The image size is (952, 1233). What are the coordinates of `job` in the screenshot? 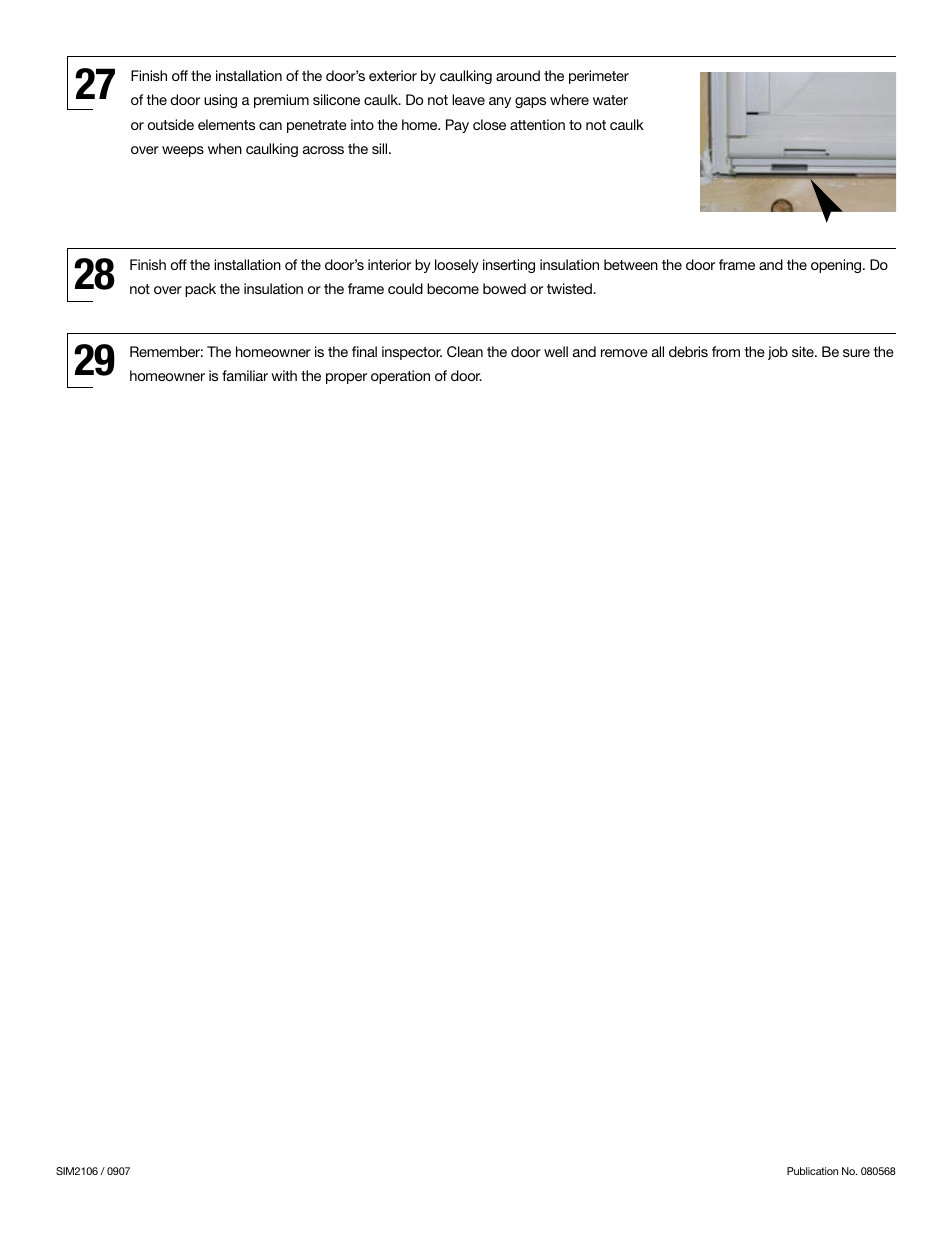 It's located at (778, 353).
